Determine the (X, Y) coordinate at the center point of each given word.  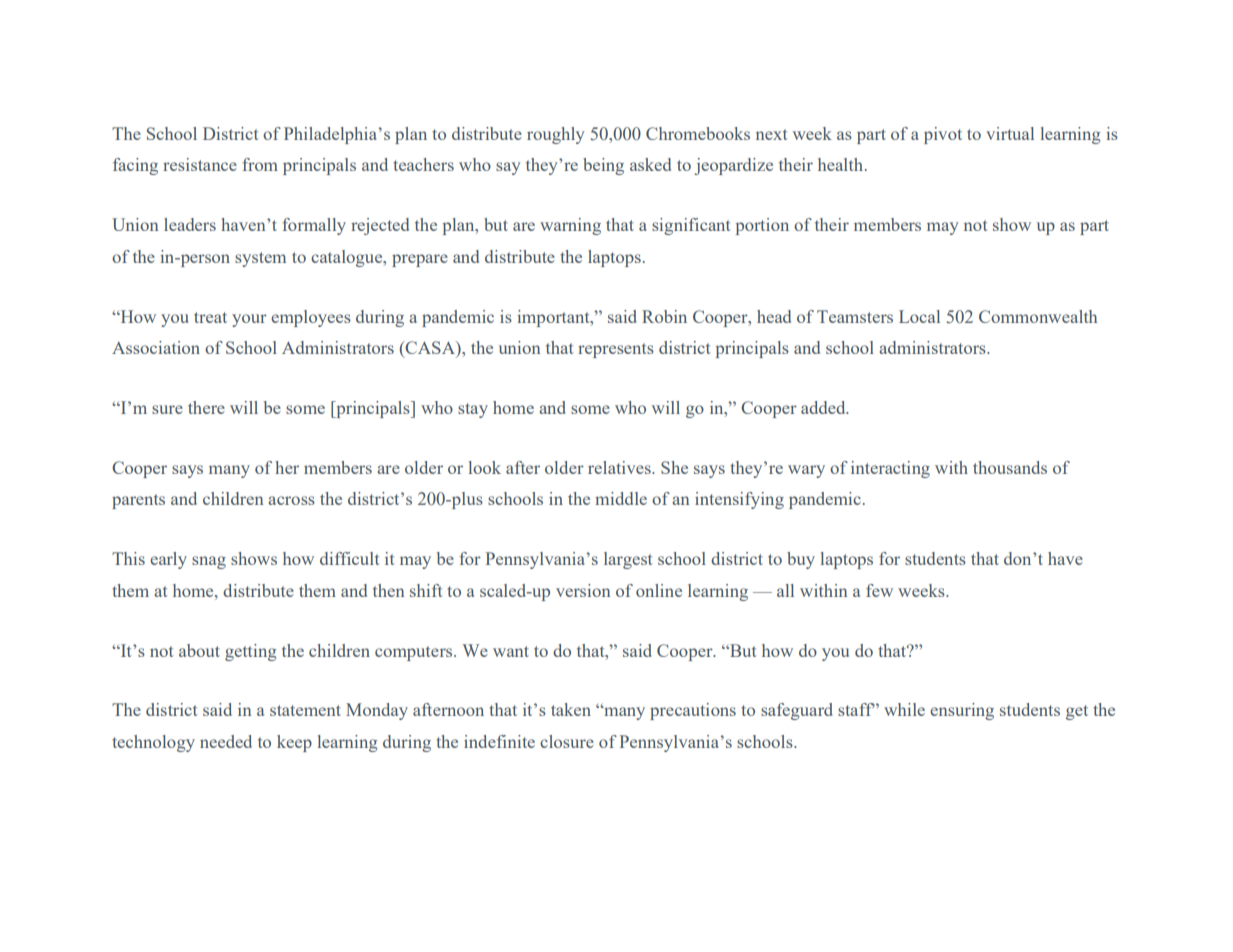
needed (226, 741)
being (603, 166)
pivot (943, 135)
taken (571, 709)
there (206, 407)
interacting (890, 469)
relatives (620, 467)
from (260, 164)
